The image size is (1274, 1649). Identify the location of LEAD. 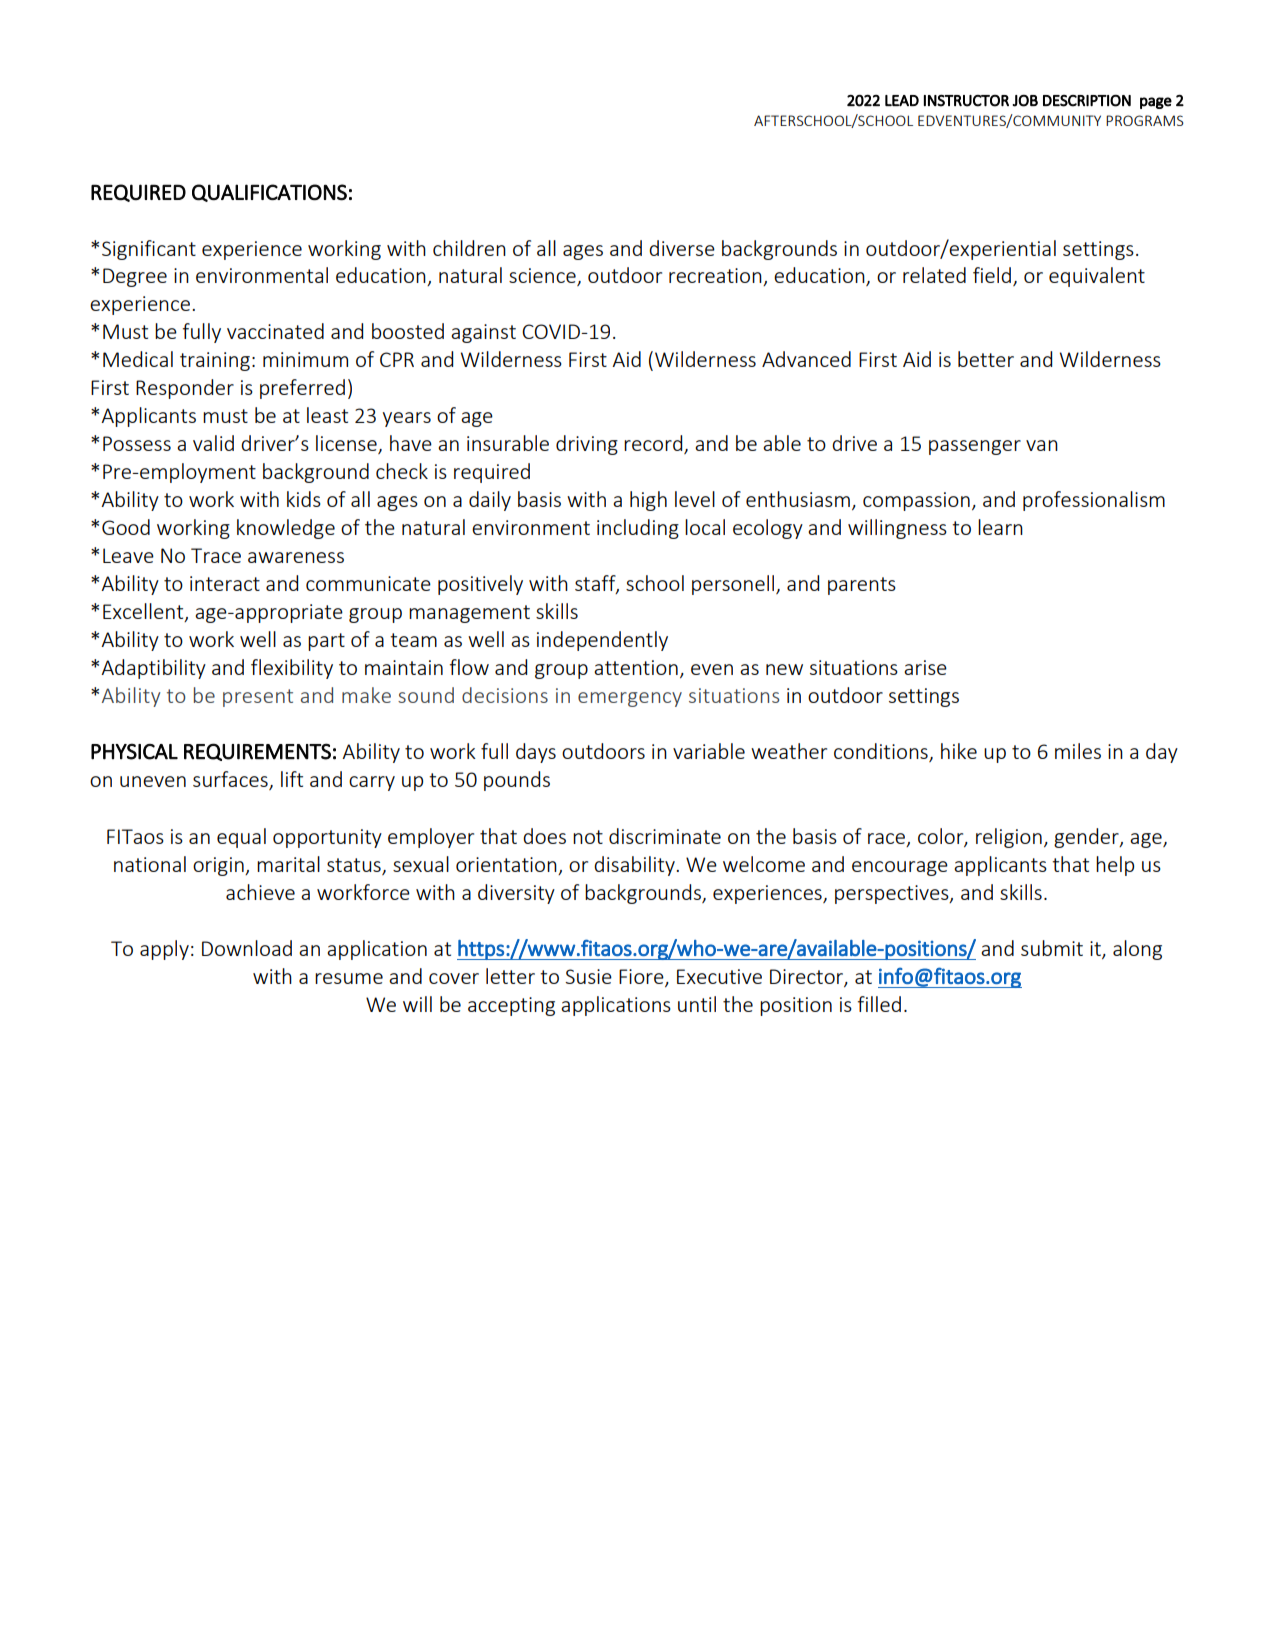
(902, 100).
